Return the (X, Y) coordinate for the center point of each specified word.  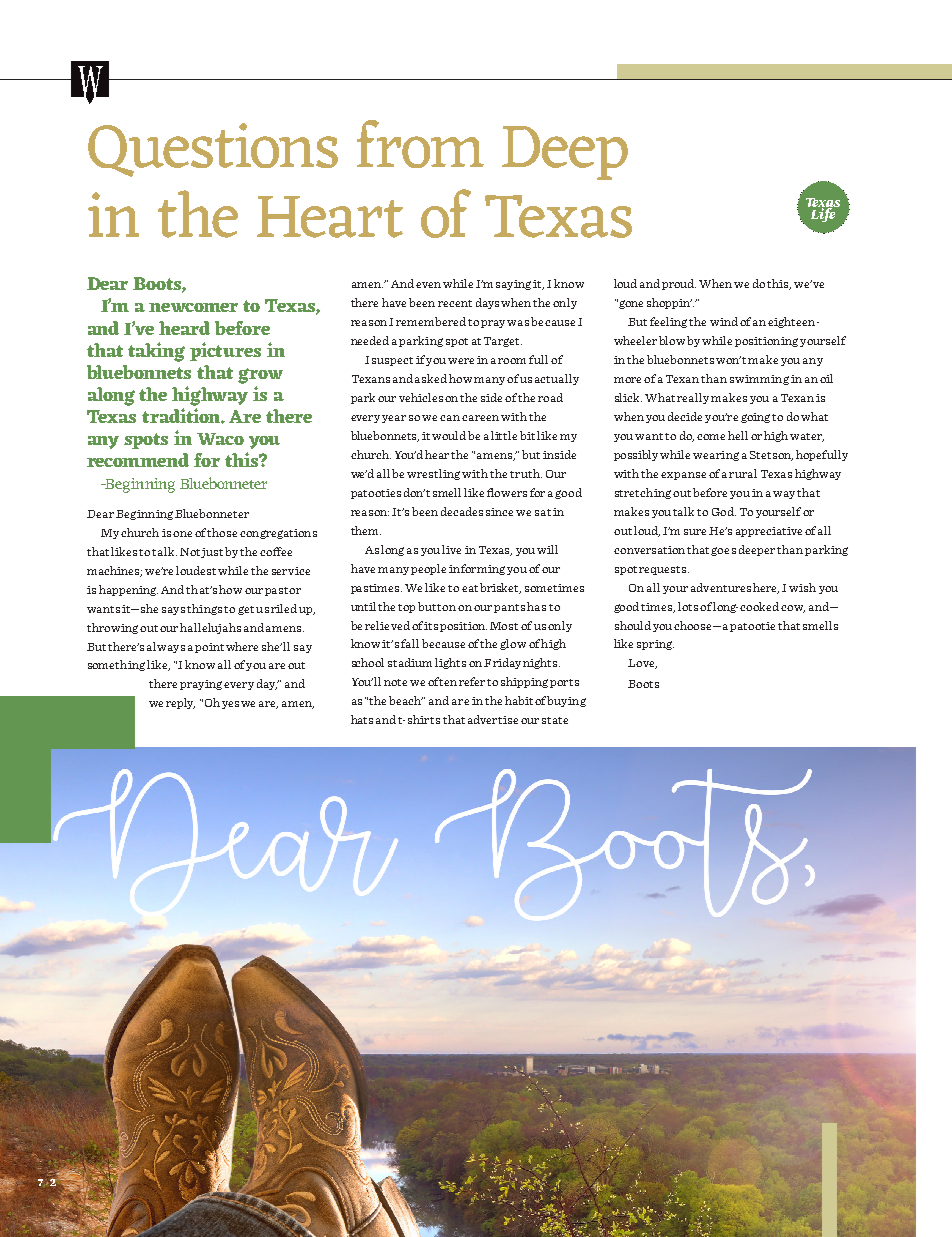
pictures (225, 351)
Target (503, 342)
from (420, 144)
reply (180, 703)
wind (724, 321)
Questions (213, 150)
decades (462, 511)
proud (679, 284)
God (724, 511)
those (222, 532)
